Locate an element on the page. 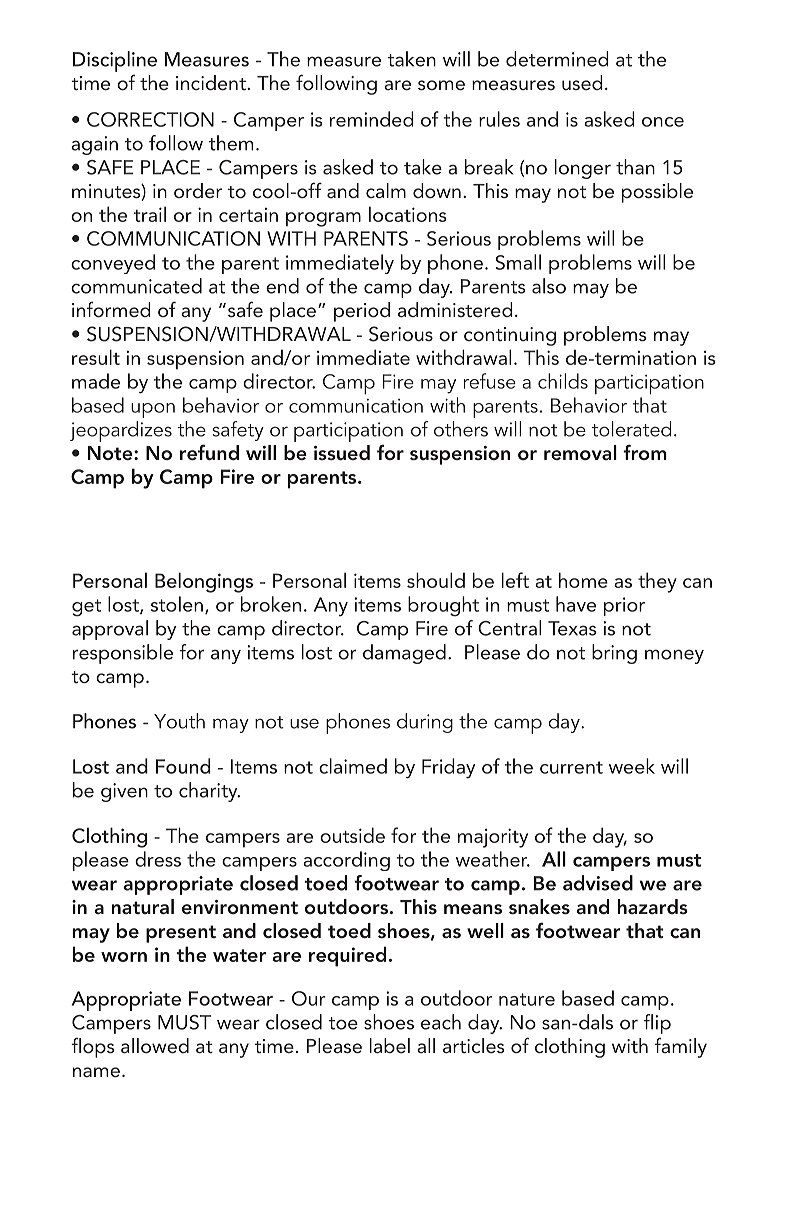  CORRECTION is located at coordinates (150, 119).
